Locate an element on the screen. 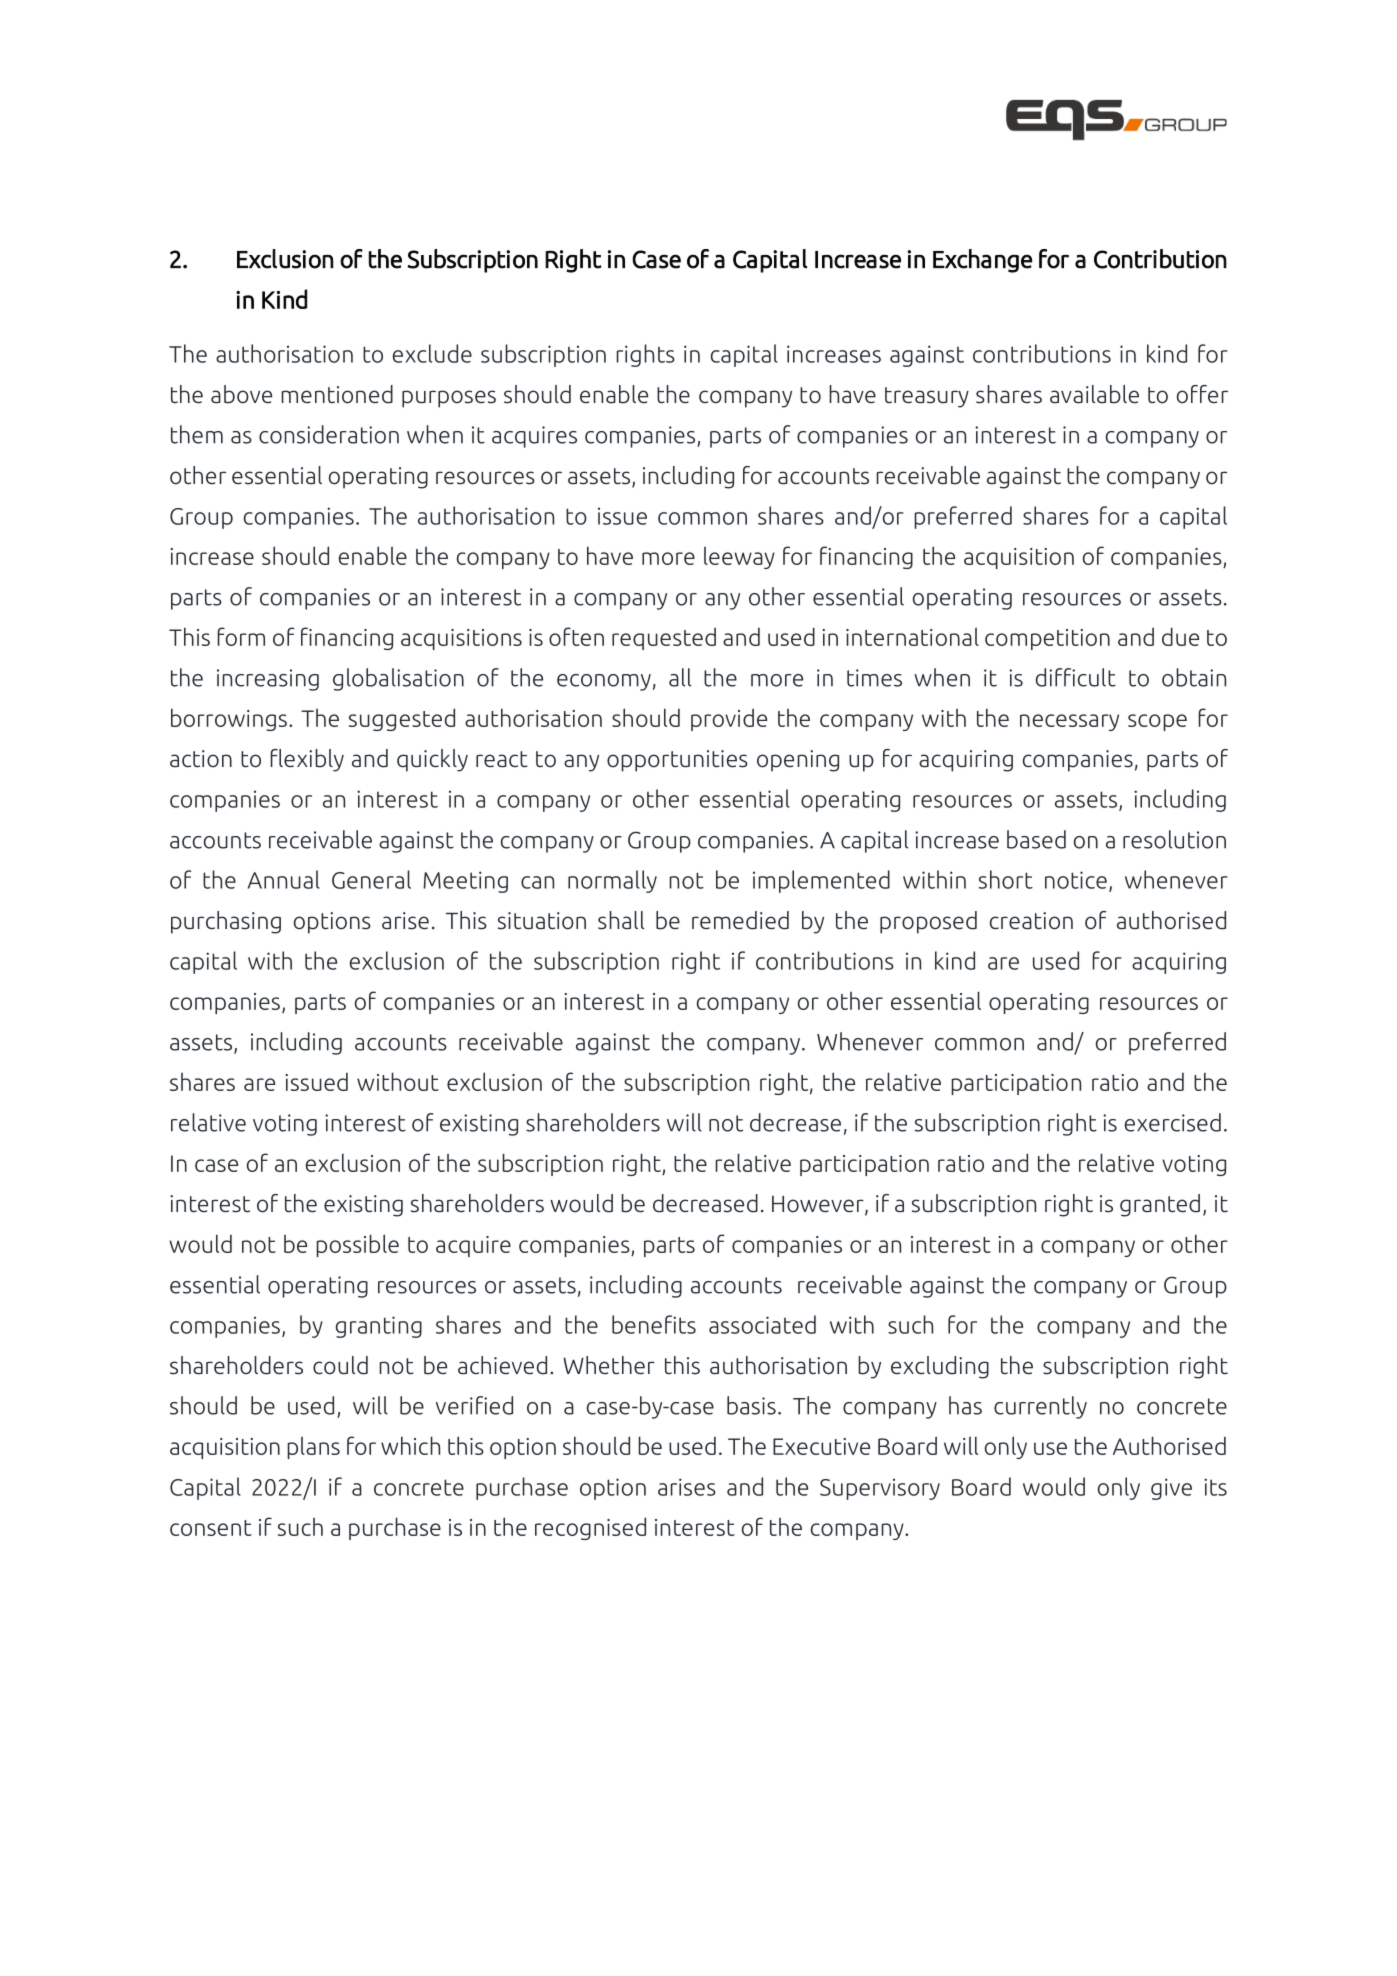 This screenshot has height=1976, width=1397. possible is located at coordinates (357, 1245).
